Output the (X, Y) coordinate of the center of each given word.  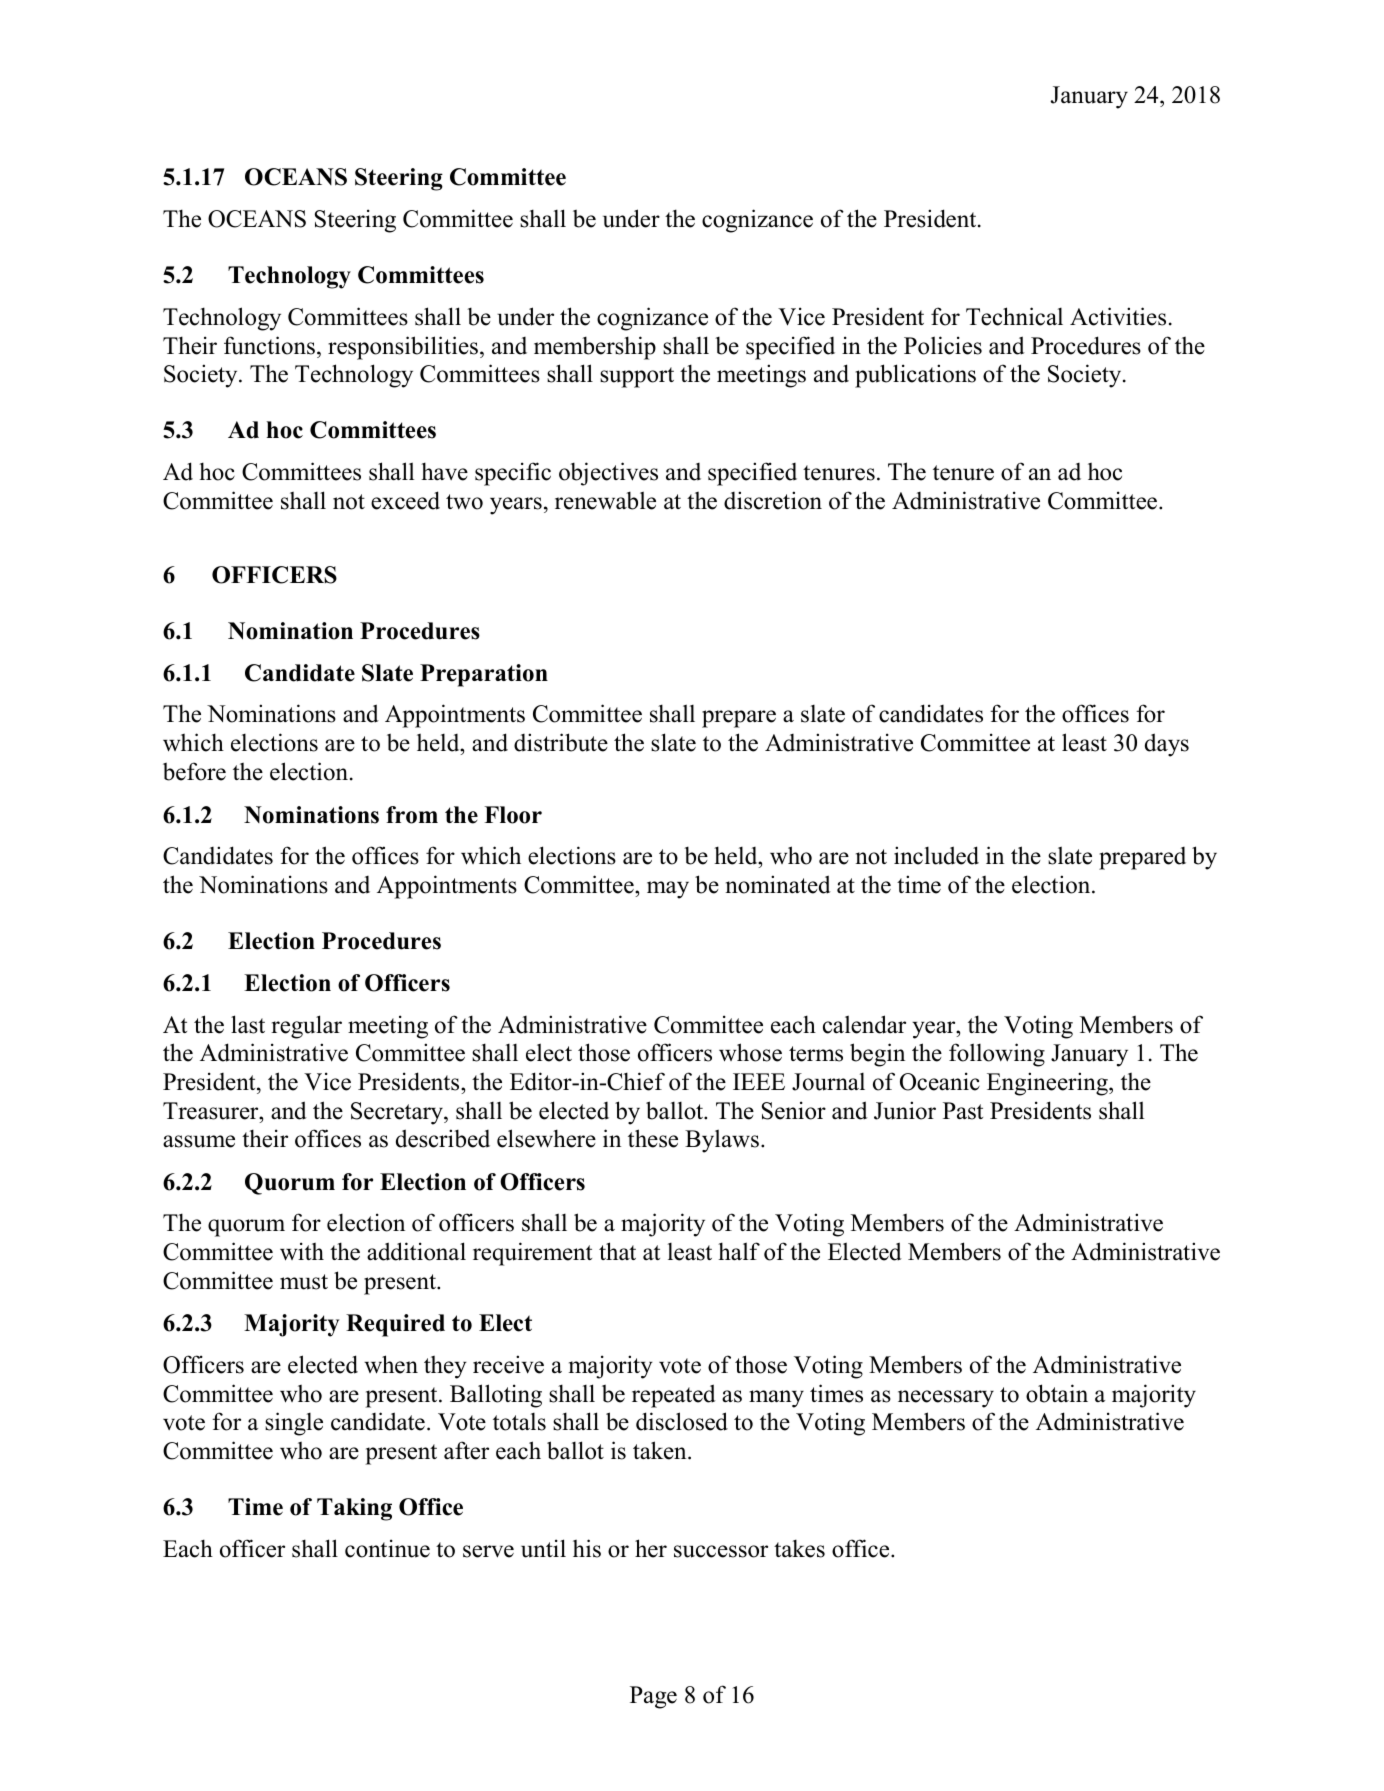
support (637, 377)
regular (306, 1027)
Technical (1014, 316)
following (997, 1055)
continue (387, 1548)
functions (269, 345)
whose (750, 1052)
